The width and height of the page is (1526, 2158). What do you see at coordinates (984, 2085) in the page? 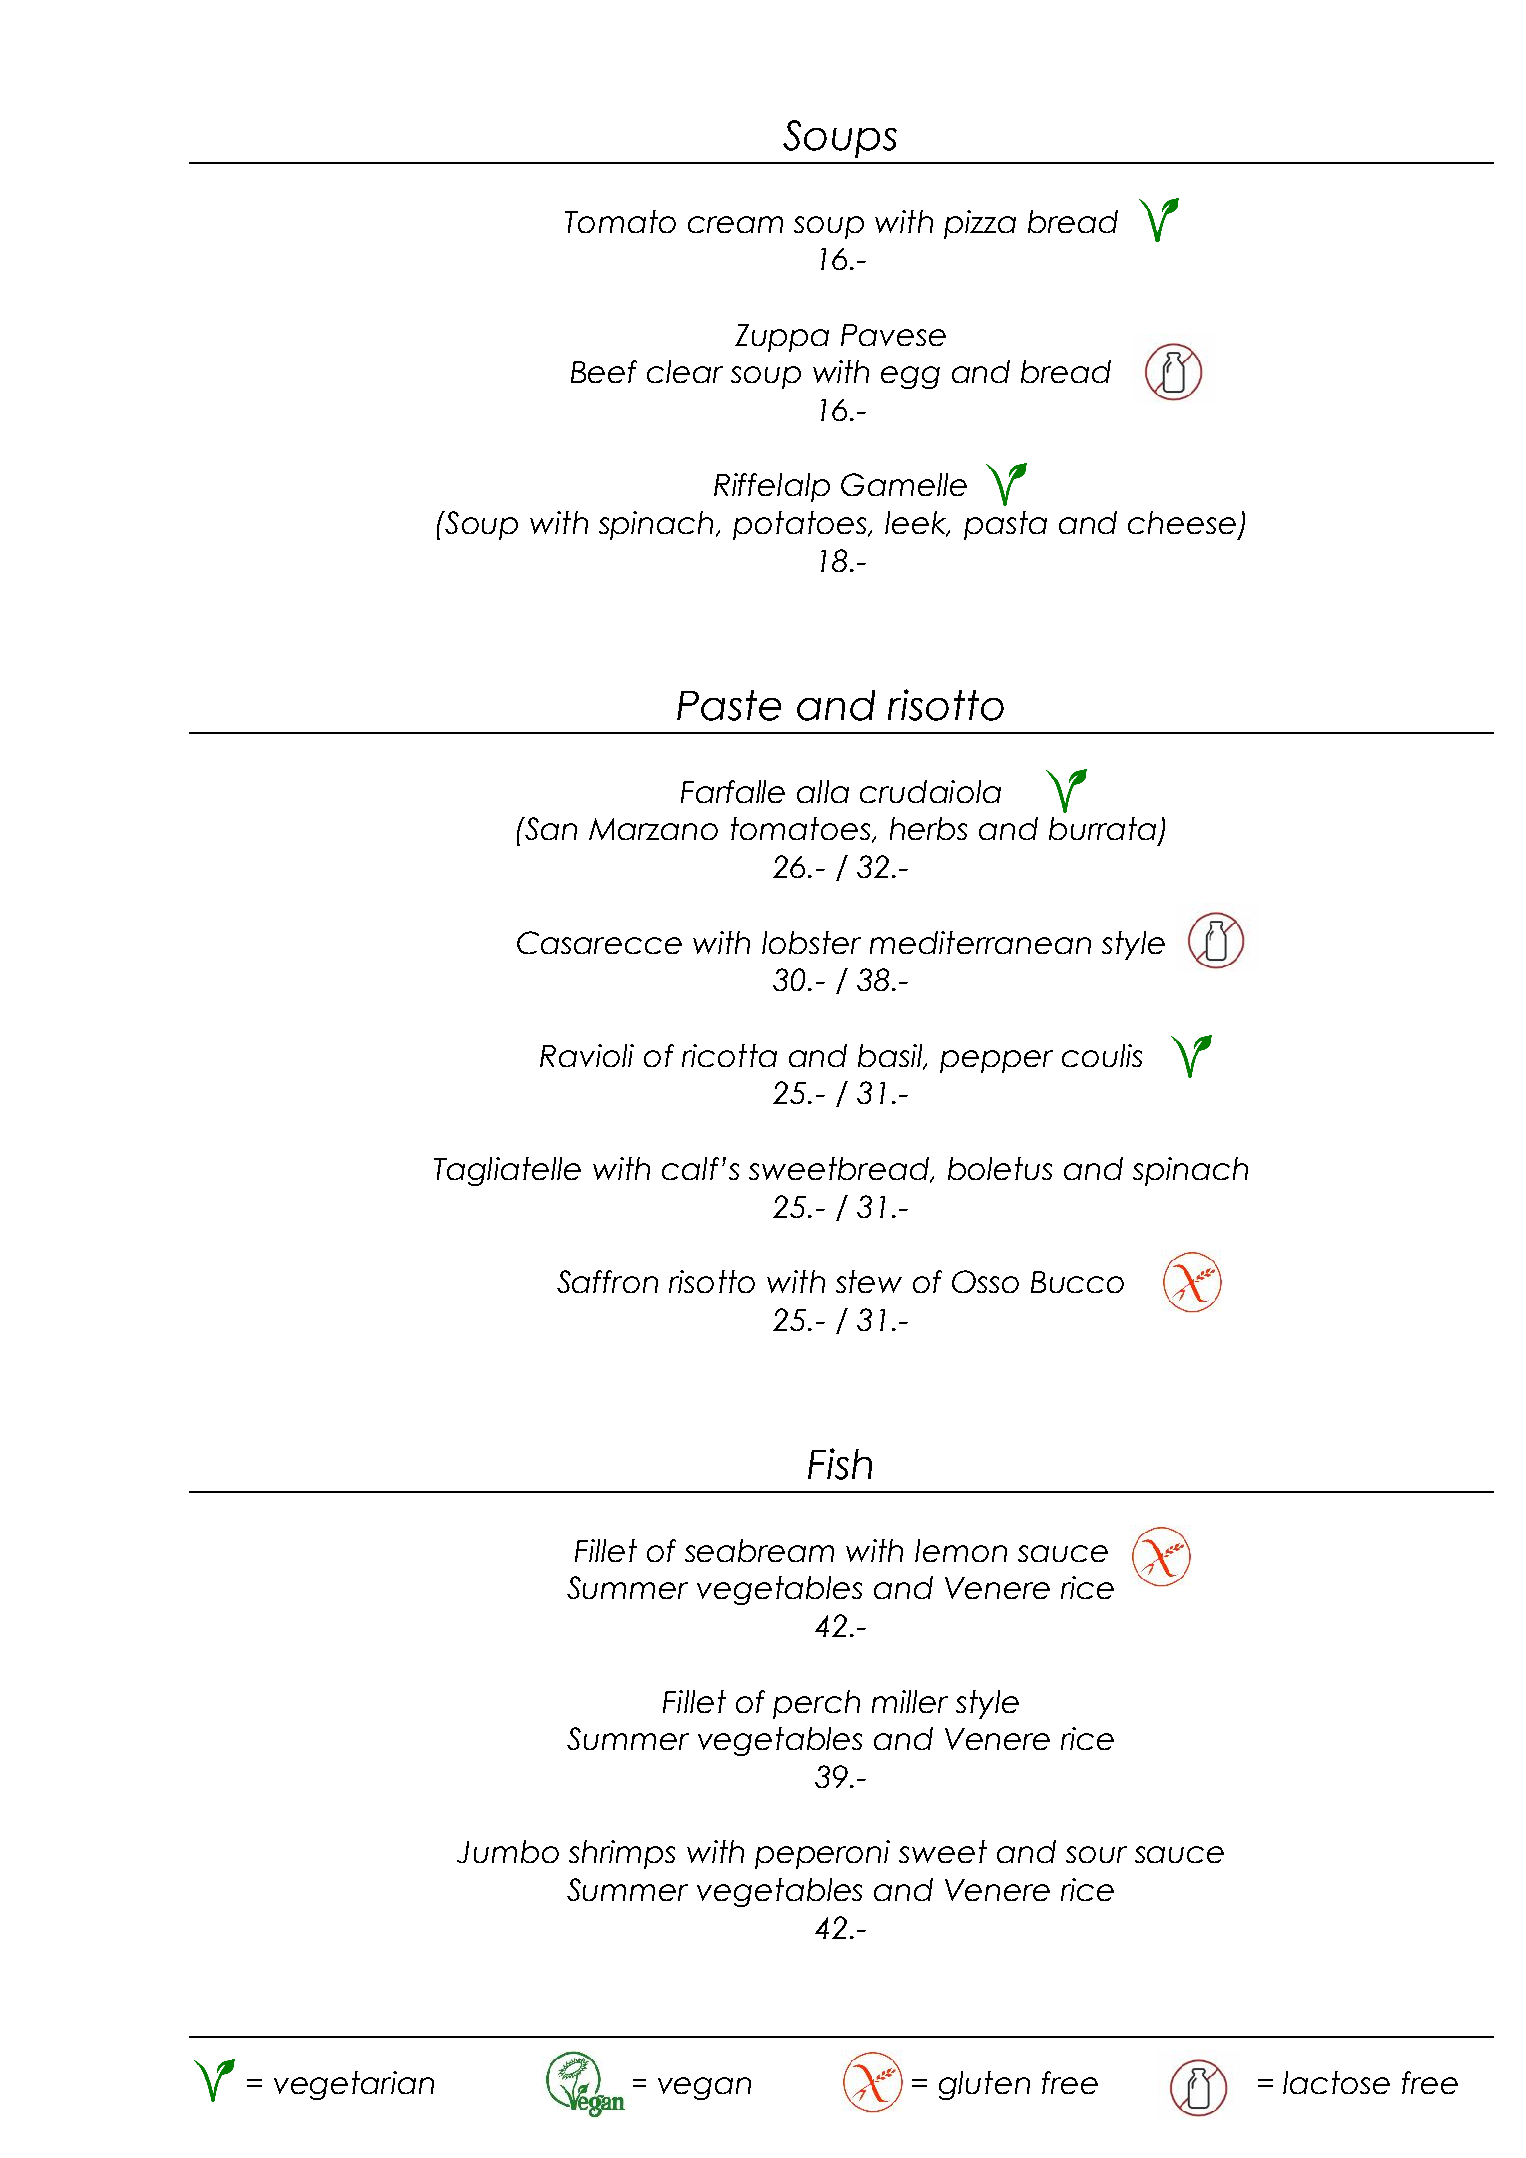
I see `gluten` at bounding box center [984, 2085].
